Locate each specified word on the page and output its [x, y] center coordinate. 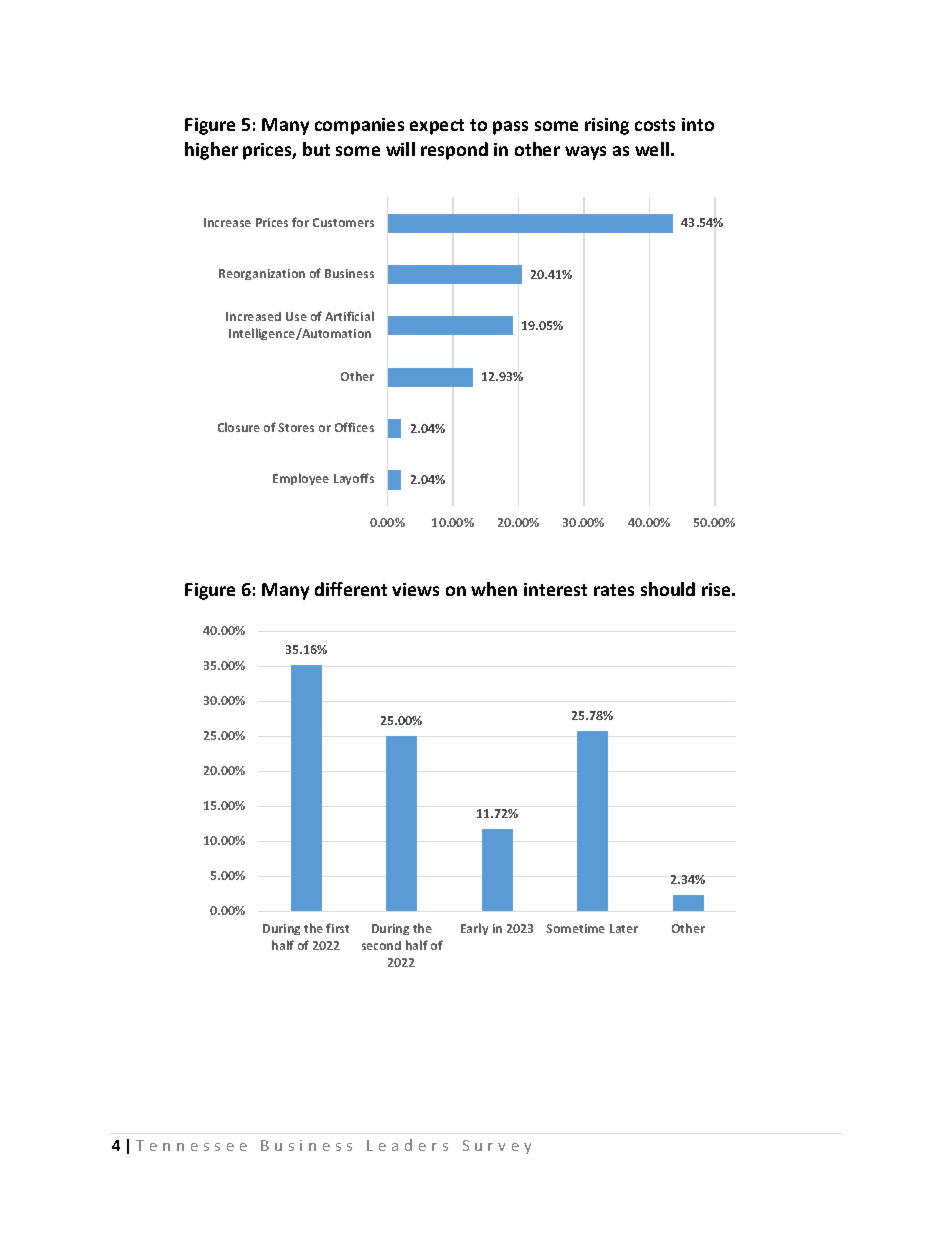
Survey [497, 1147]
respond [454, 151]
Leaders [407, 1145]
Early [474, 929]
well [652, 149]
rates [614, 590]
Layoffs [354, 479]
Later [624, 928]
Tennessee [191, 1145]
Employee [301, 479]
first [337, 928]
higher [211, 151]
